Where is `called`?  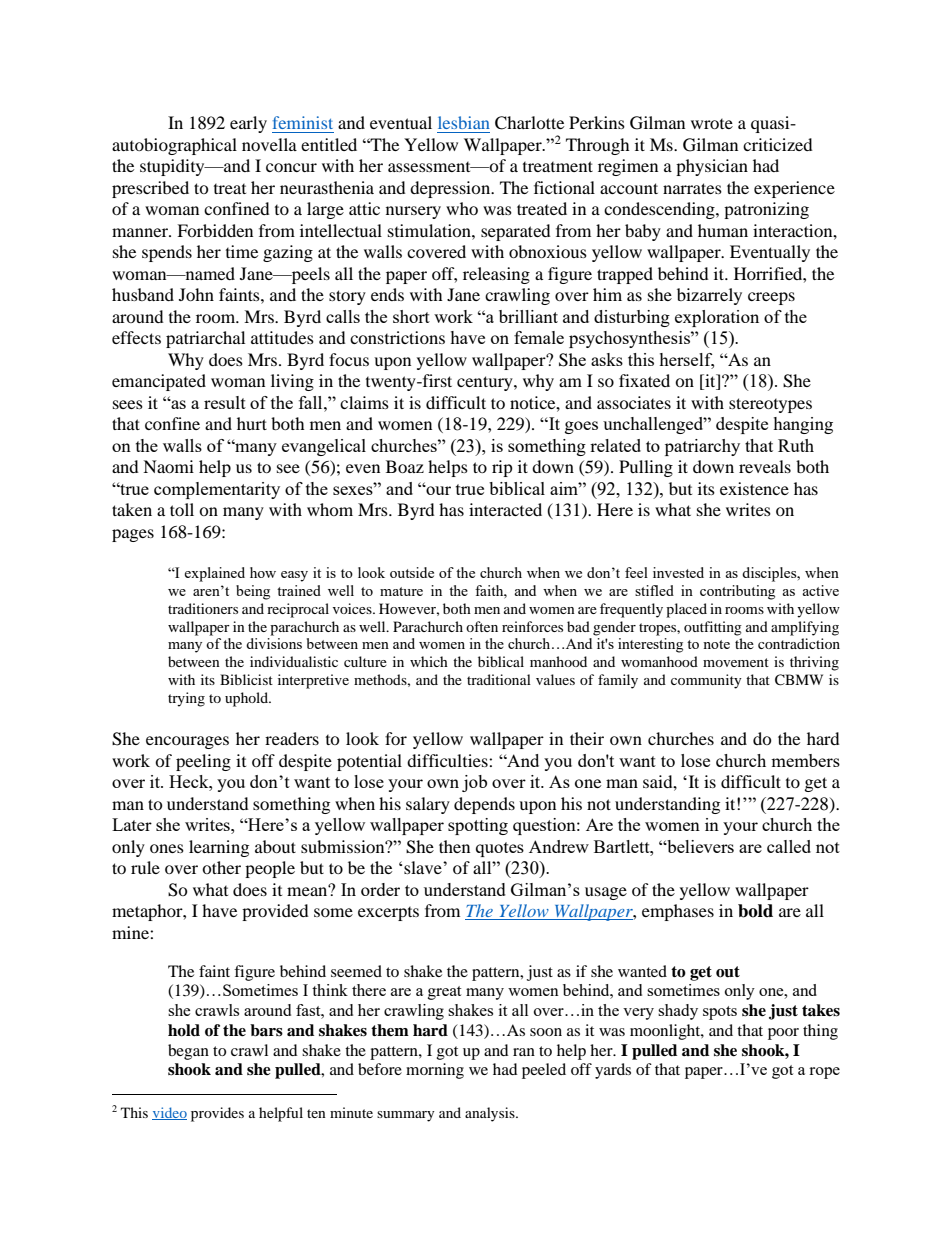 called is located at coordinates (789, 846).
